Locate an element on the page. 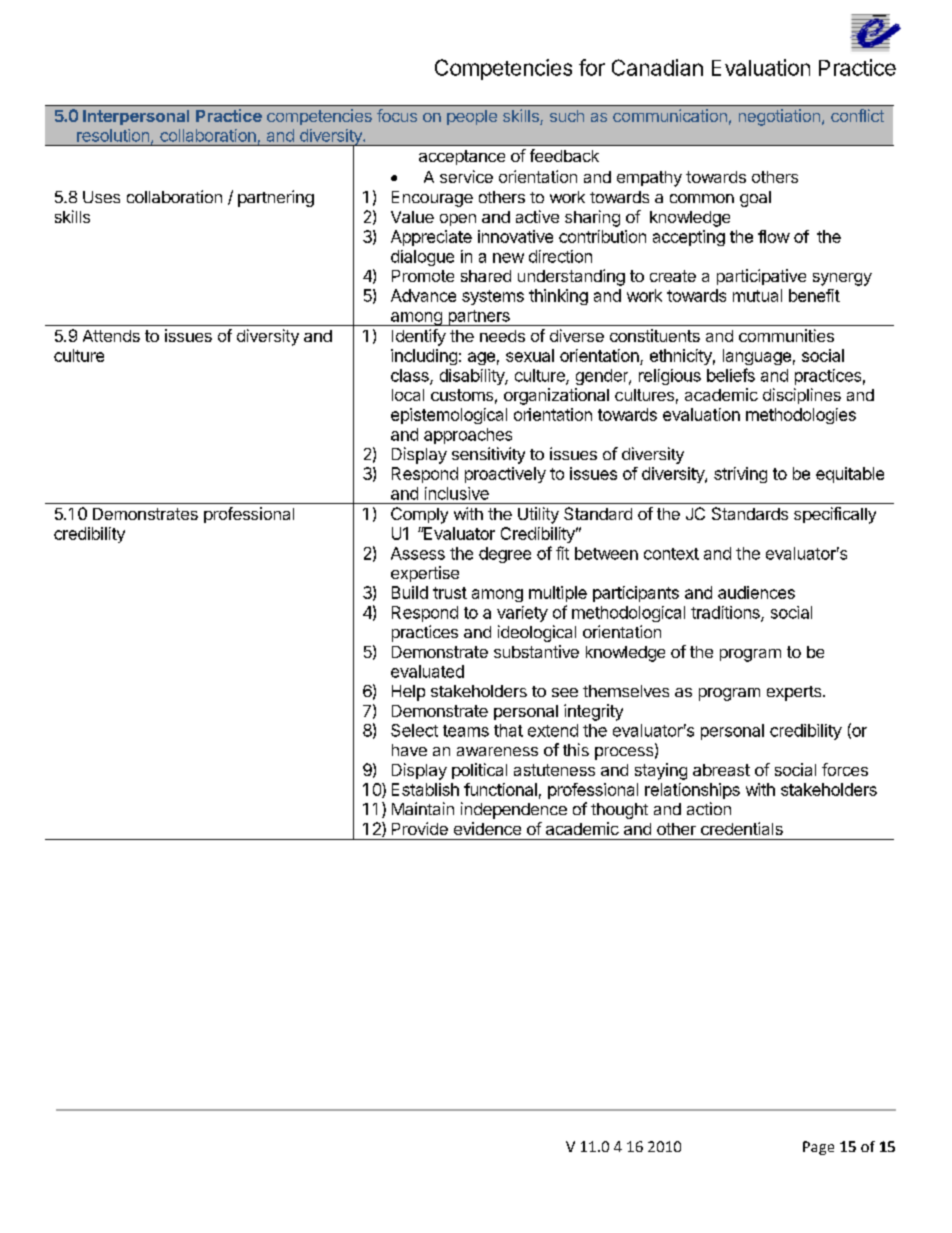 The height and width of the document is (1233, 952). independence is located at coordinates (514, 810).
